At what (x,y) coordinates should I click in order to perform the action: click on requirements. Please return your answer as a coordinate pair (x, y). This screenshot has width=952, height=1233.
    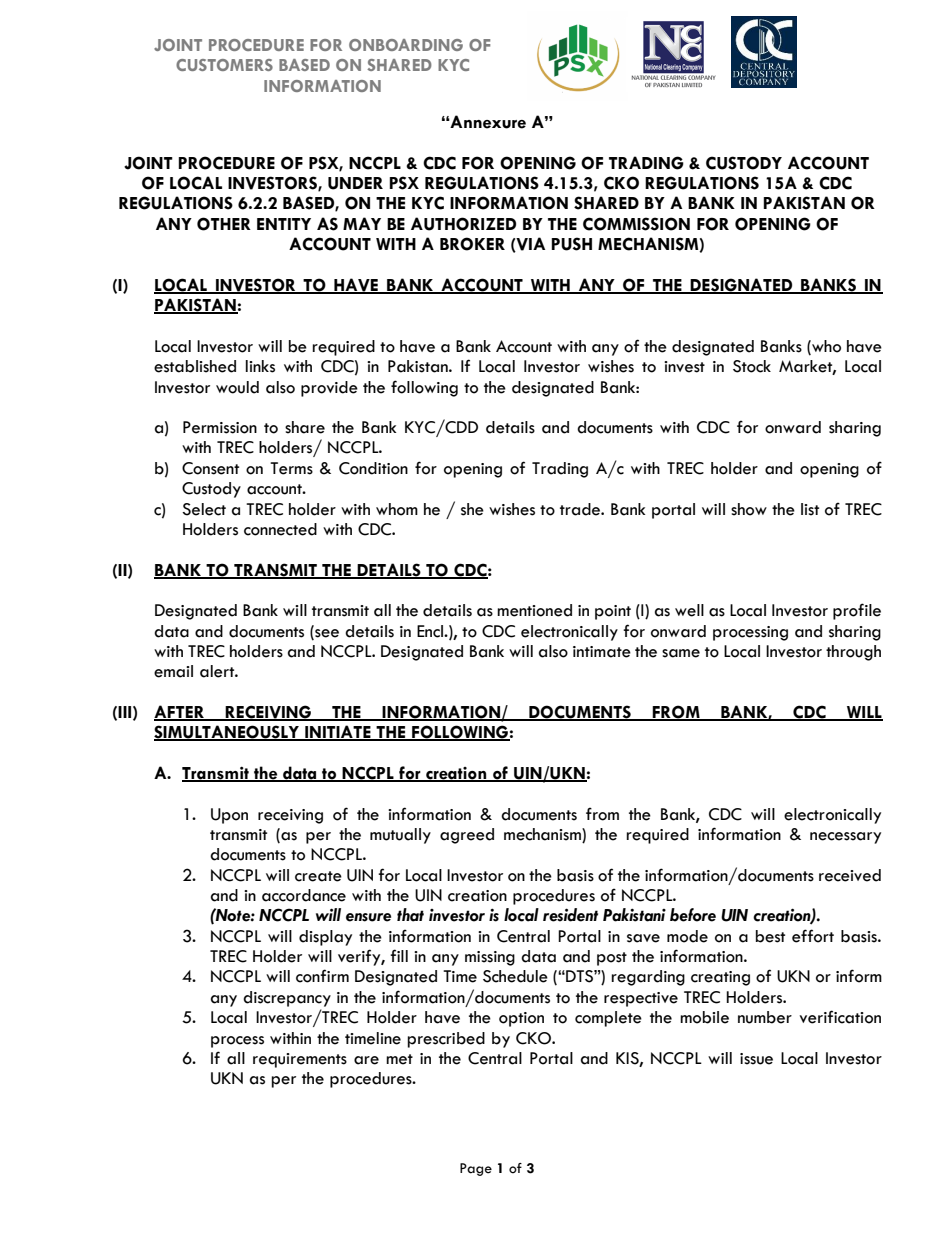
    Looking at the image, I should click on (300, 1060).
